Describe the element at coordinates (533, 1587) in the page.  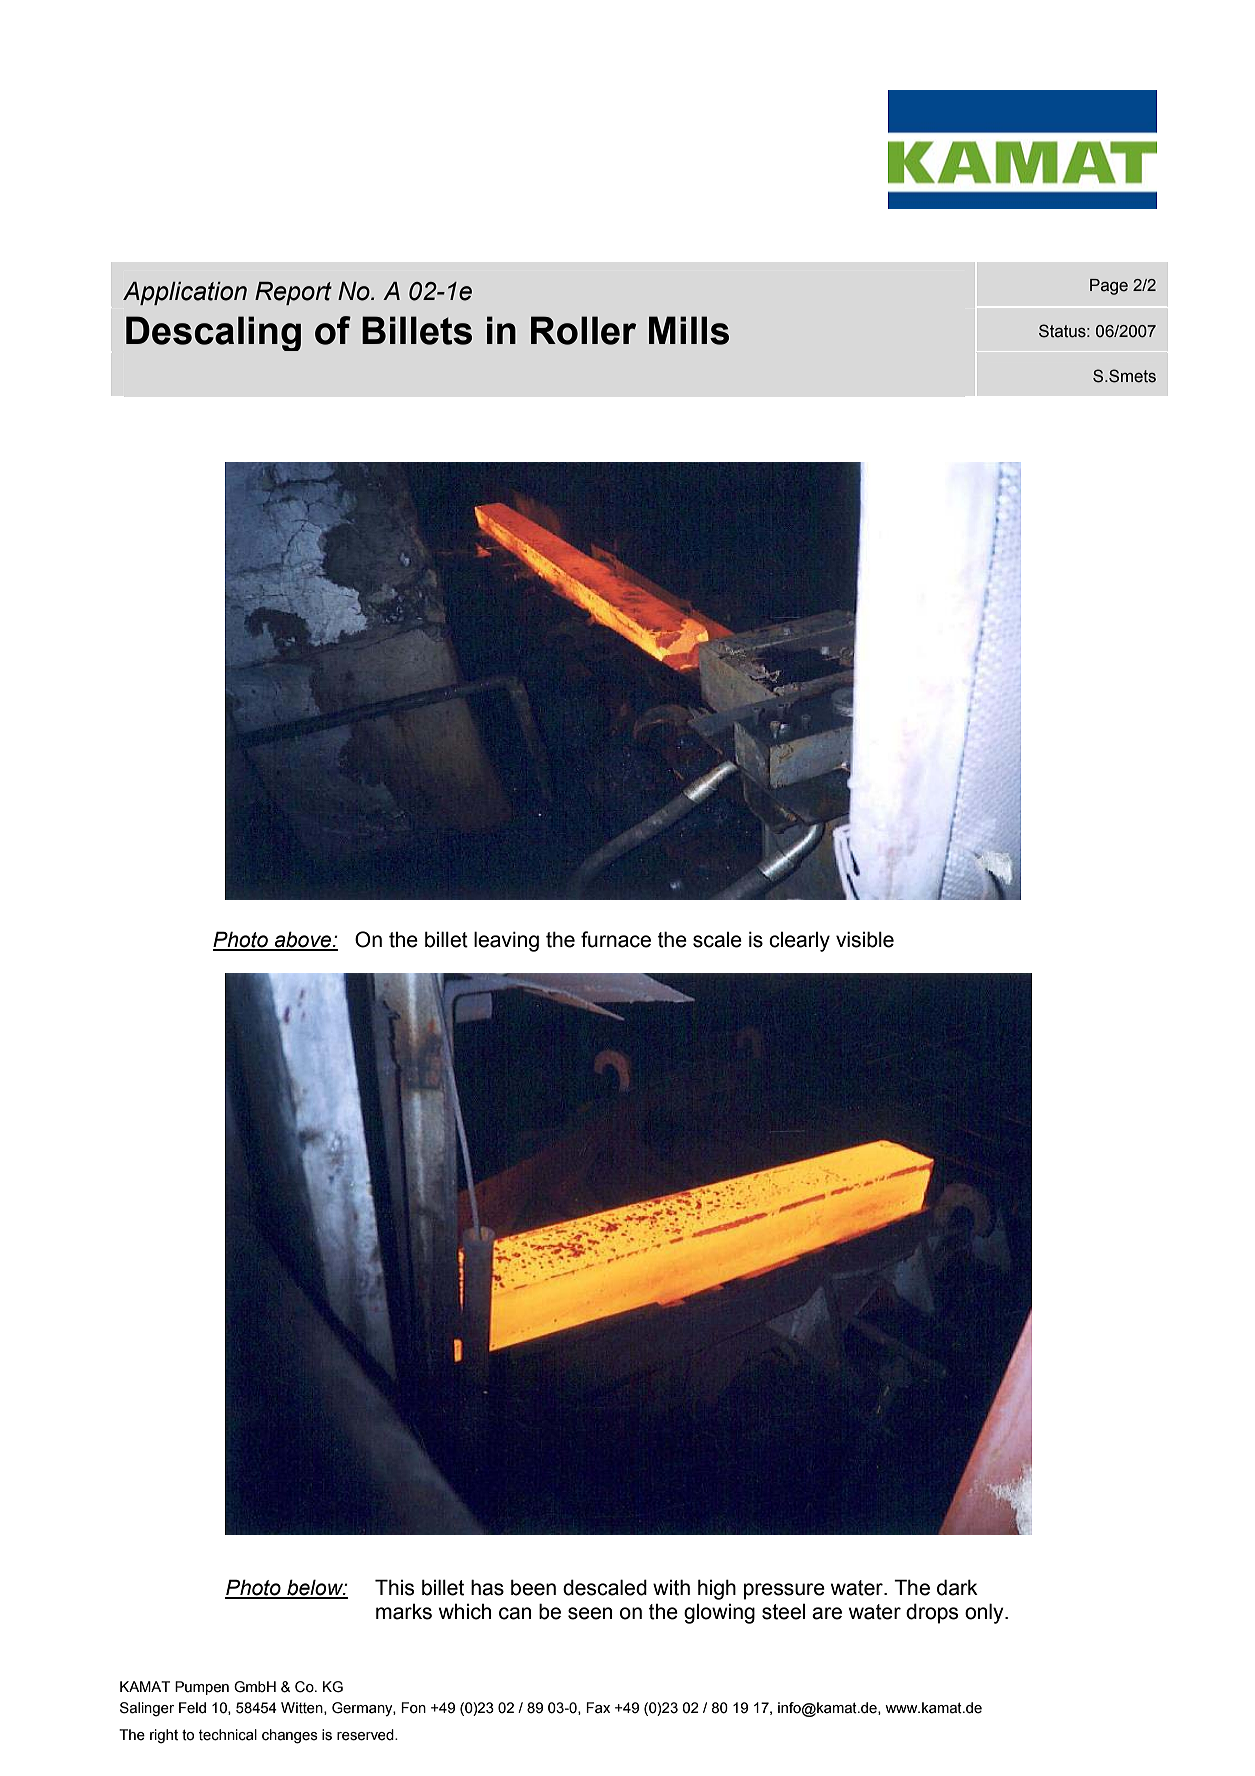
I see `been` at that location.
